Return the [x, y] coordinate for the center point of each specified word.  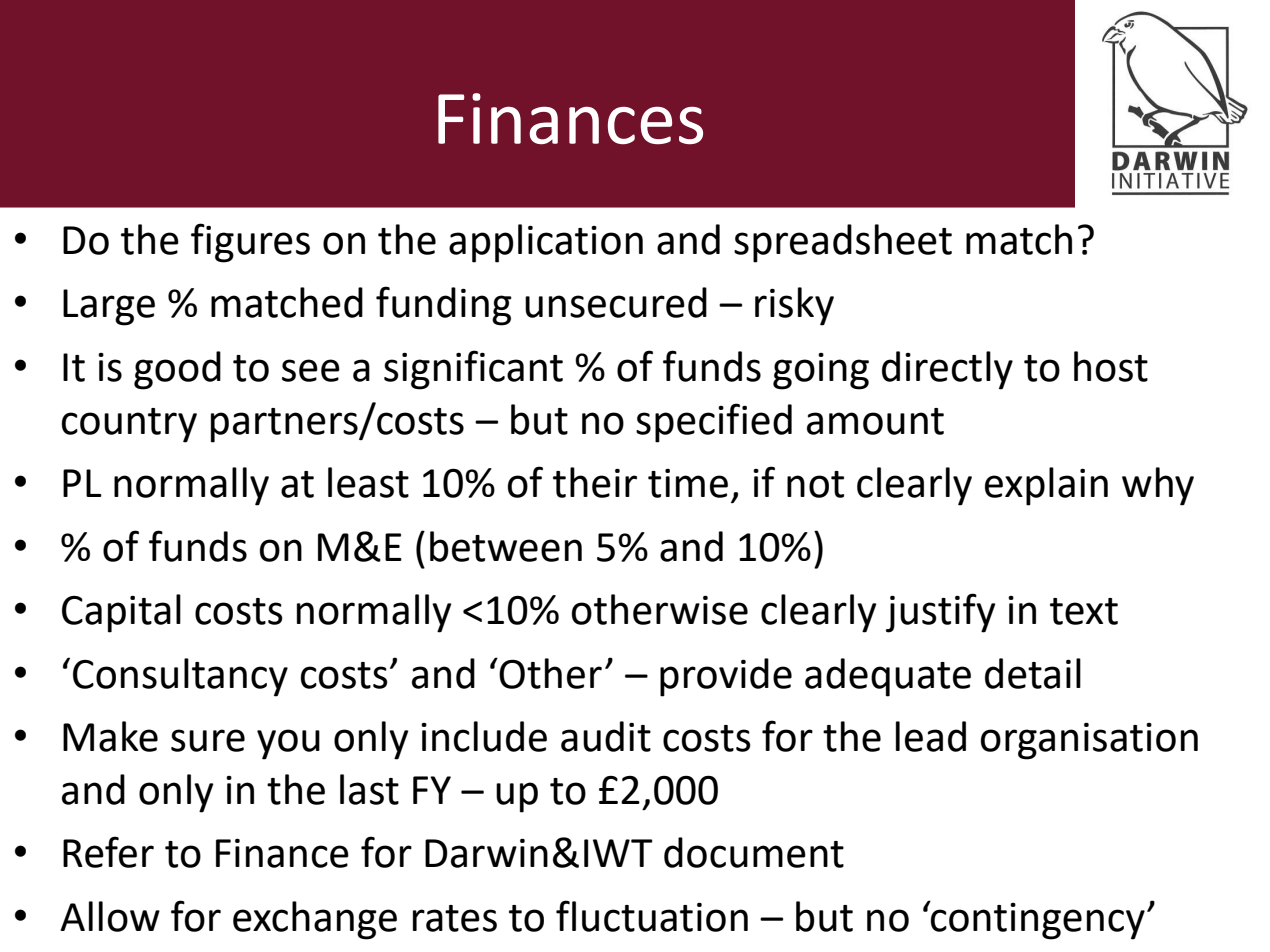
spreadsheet [843, 243]
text [1084, 611]
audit [606, 736]
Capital [121, 613]
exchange [315, 920]
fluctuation [652, 916]
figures [250, 243]
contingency [1037, 920]
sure [208, 740]
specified [714, 423]
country [129, 425]
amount [875, 421]
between [506, 546]
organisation [1089, 741]
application [546, 243]
